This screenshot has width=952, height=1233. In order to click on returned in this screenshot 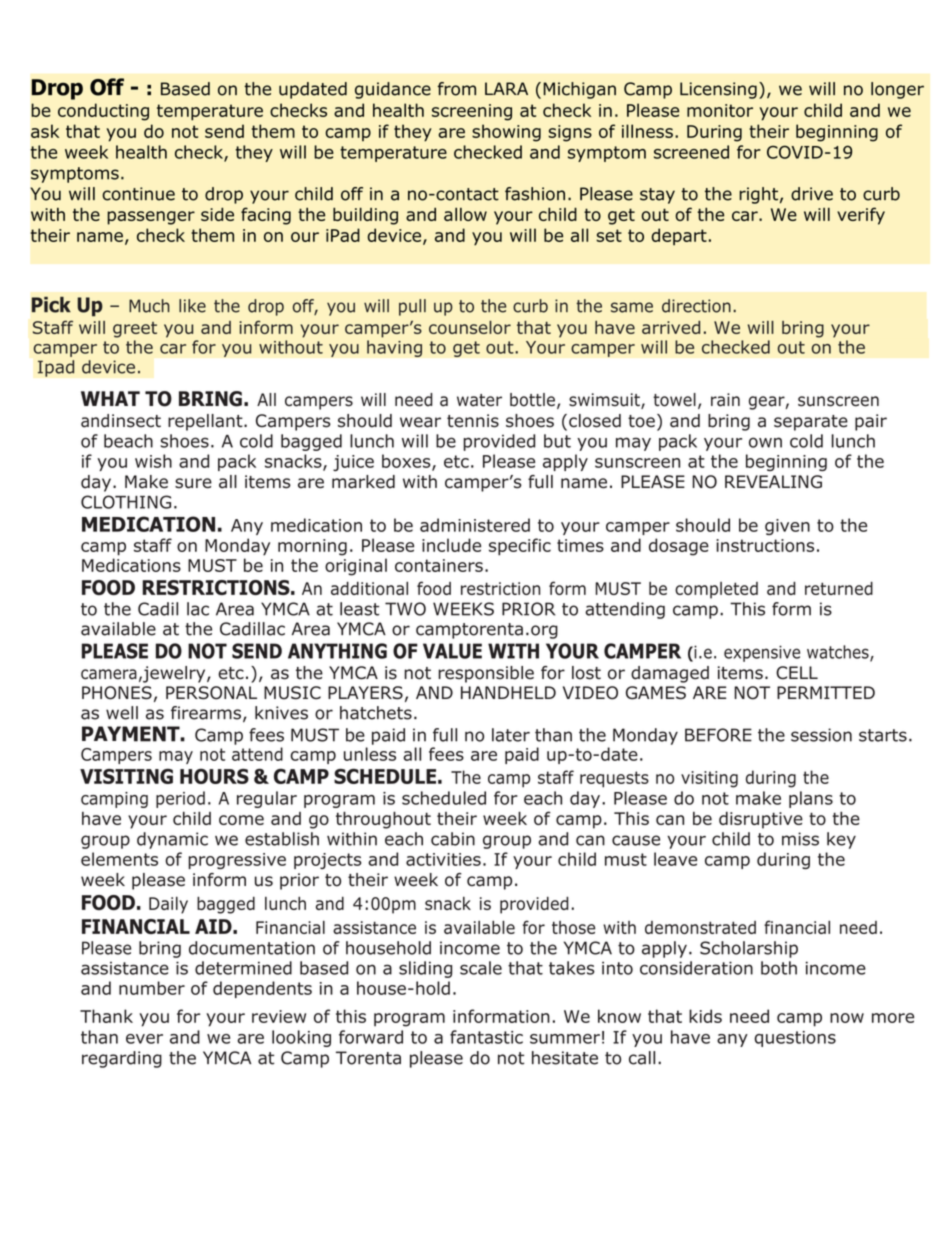, I will do `click(839, 588)`.
